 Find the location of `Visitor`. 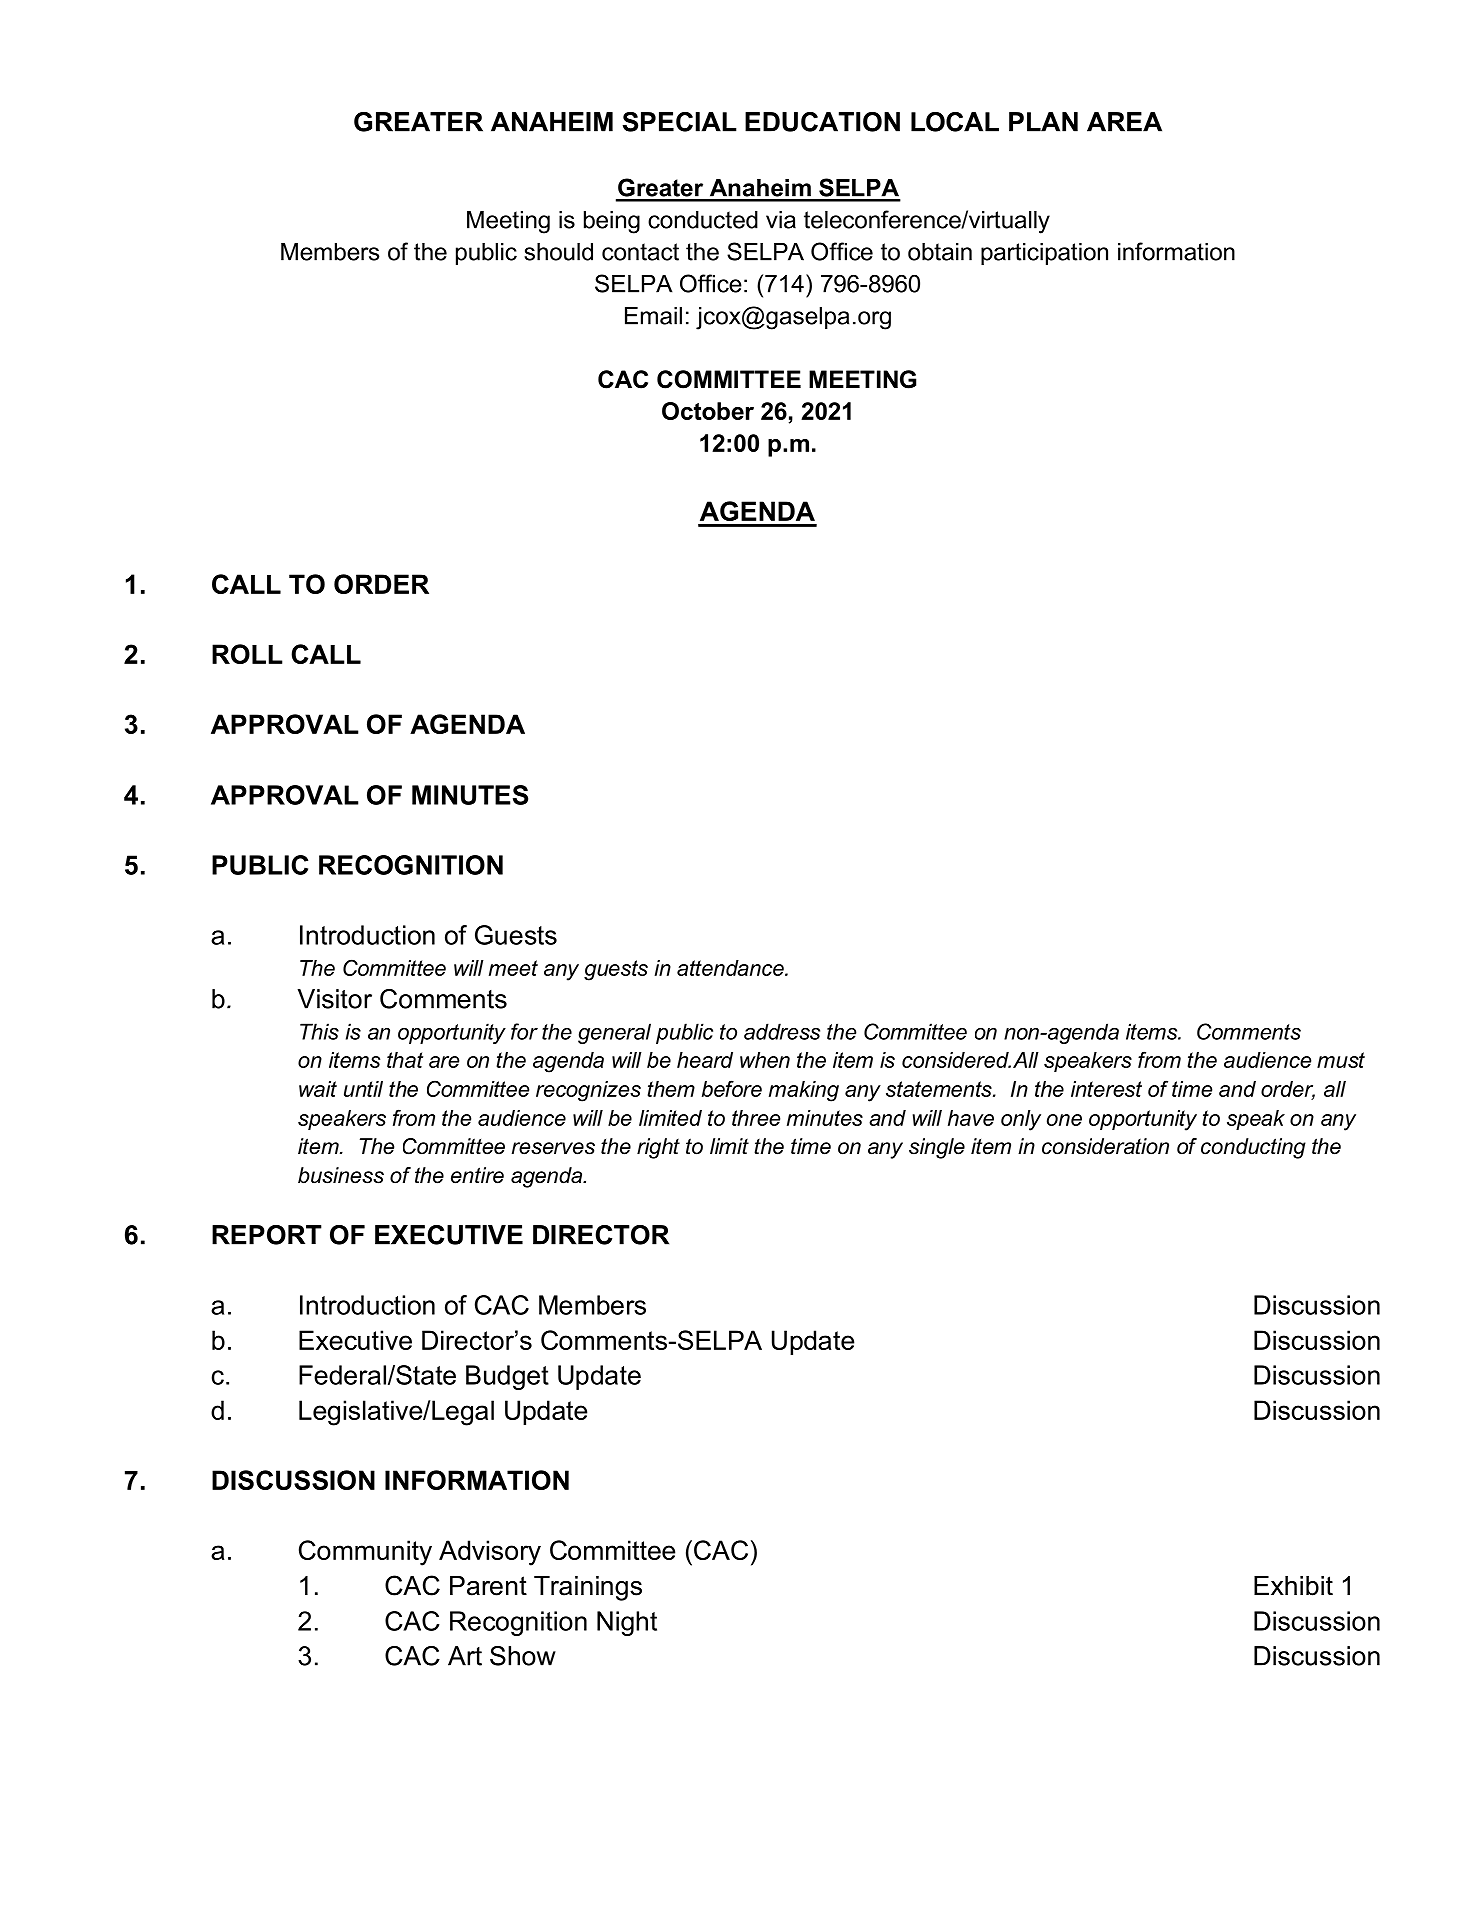

Visitor is located at coordinates (335, 999).
